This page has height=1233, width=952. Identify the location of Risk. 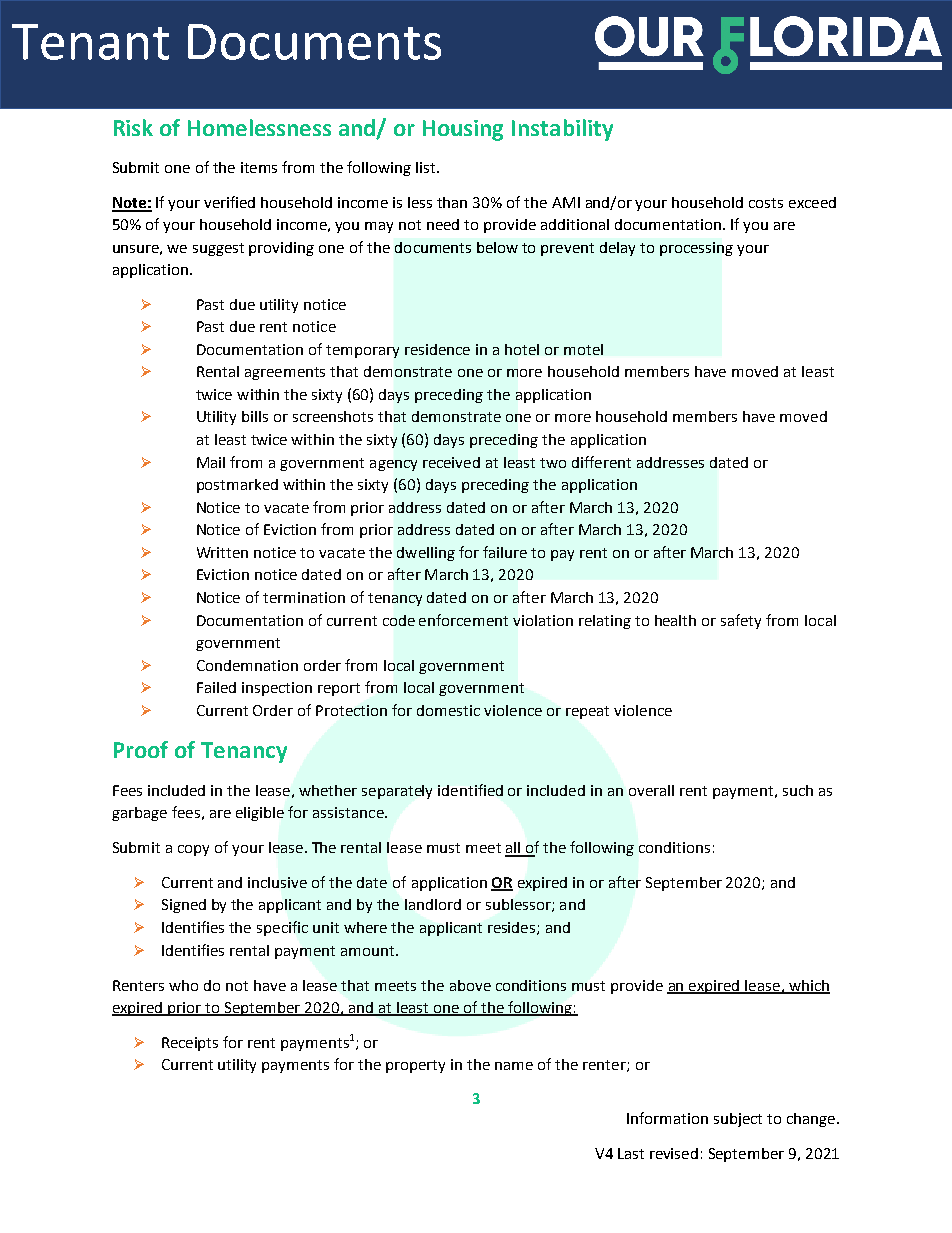
(133, 127).
